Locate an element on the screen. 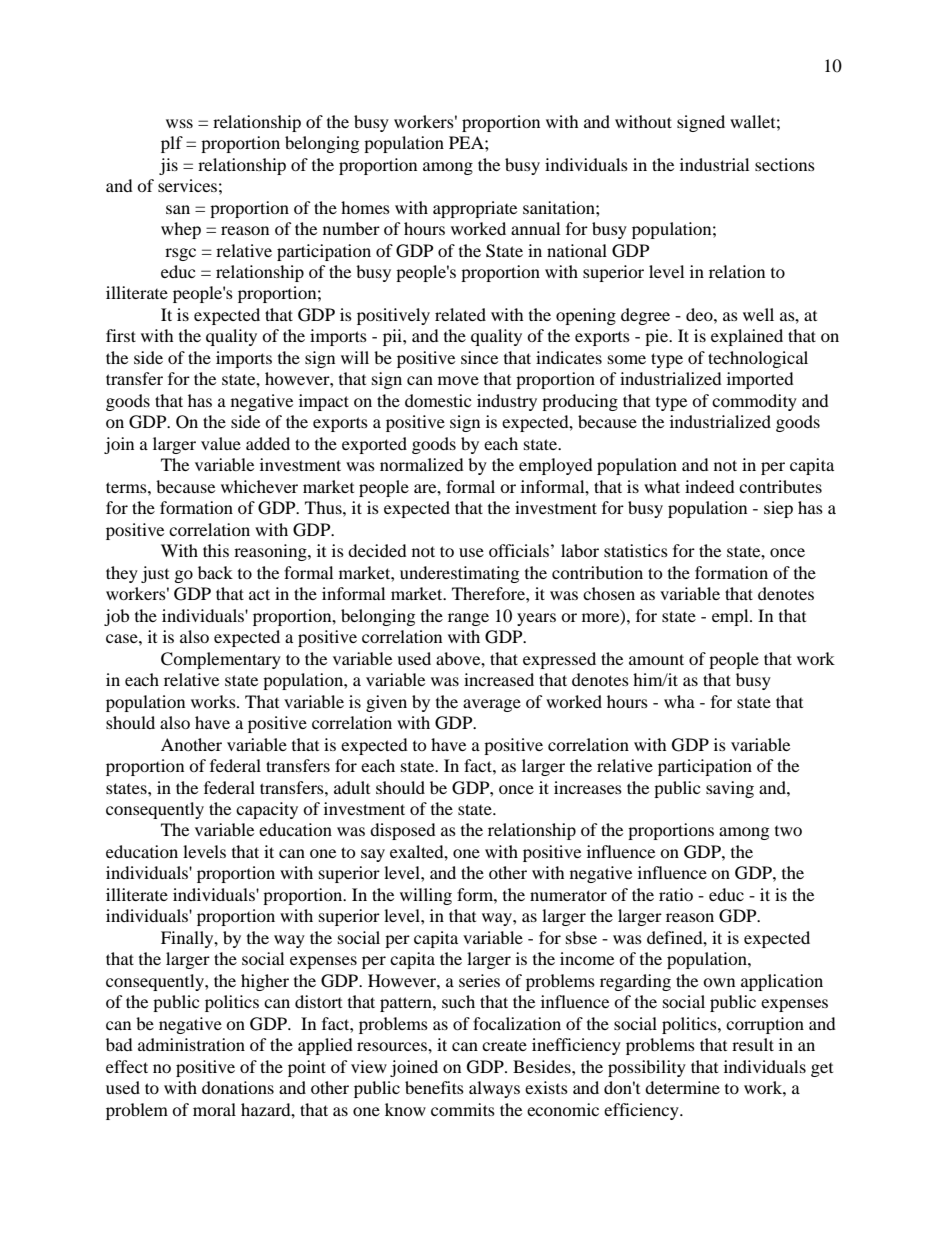 Image resolution: width=952 pixels, height=1233 pixels. jis is located at coordinates (168, 166).
